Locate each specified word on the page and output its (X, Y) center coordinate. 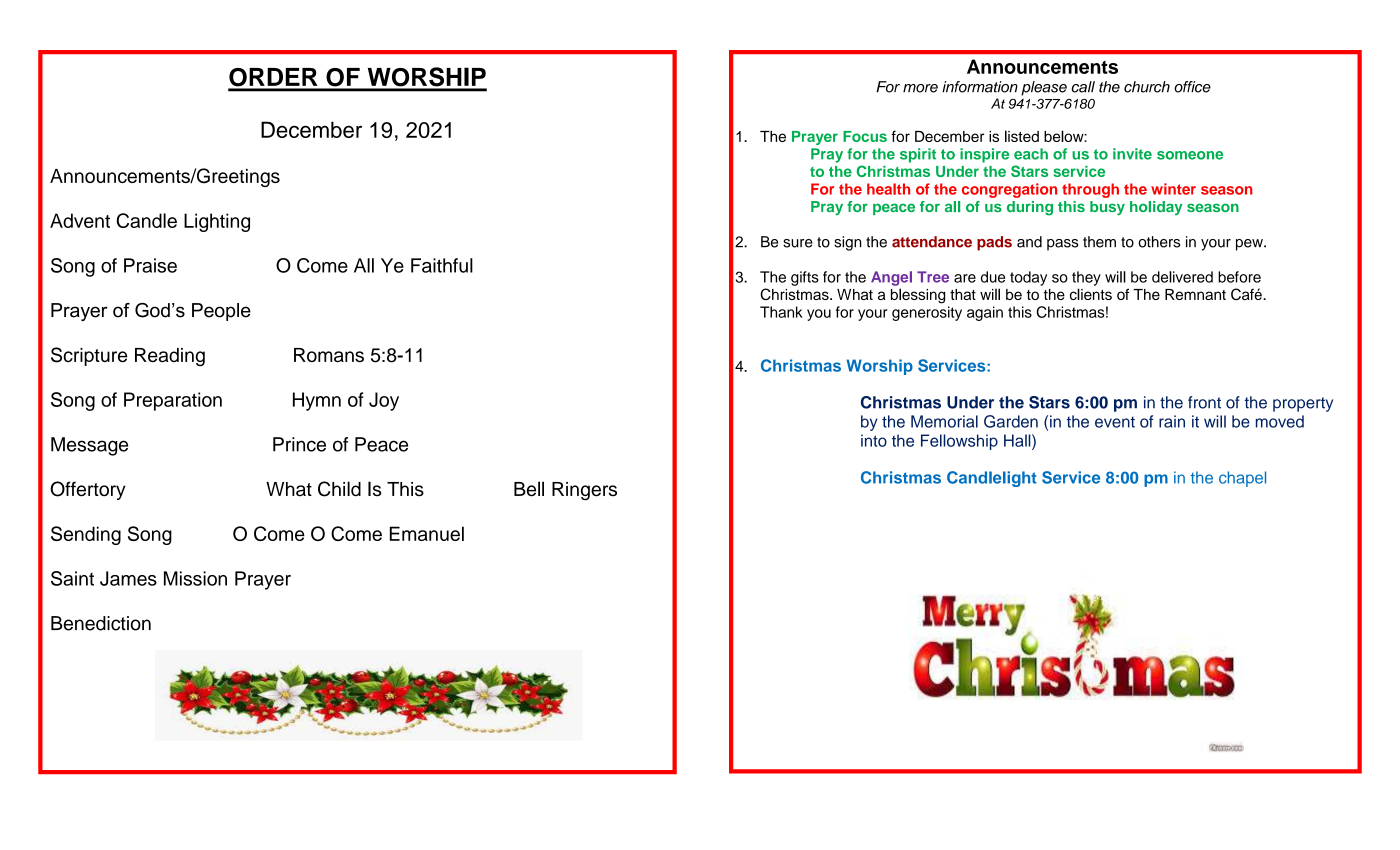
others (1159, 242)
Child (339, 489)
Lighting (217, 222)
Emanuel (427, 533)
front (1204, 402)
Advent (80, 220)
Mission (195, 578)
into (874, 440)
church (1147, 87)
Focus (865, 136)
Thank (781, 312)
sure (798, 243)
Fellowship (959, 442)
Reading (170, 357)
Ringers (584, 491)
